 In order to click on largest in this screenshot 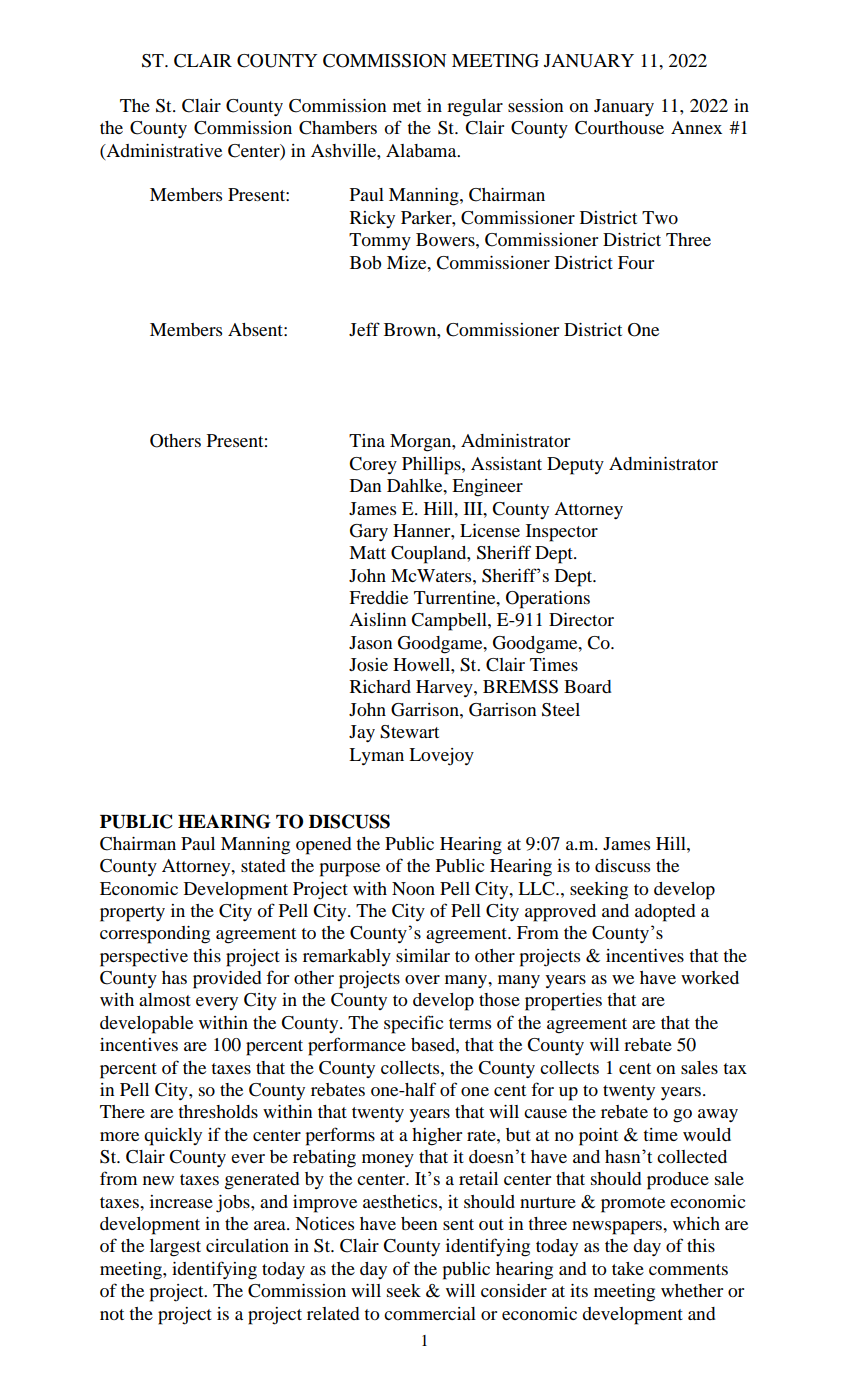, I will do `click(175, 1248)`.
